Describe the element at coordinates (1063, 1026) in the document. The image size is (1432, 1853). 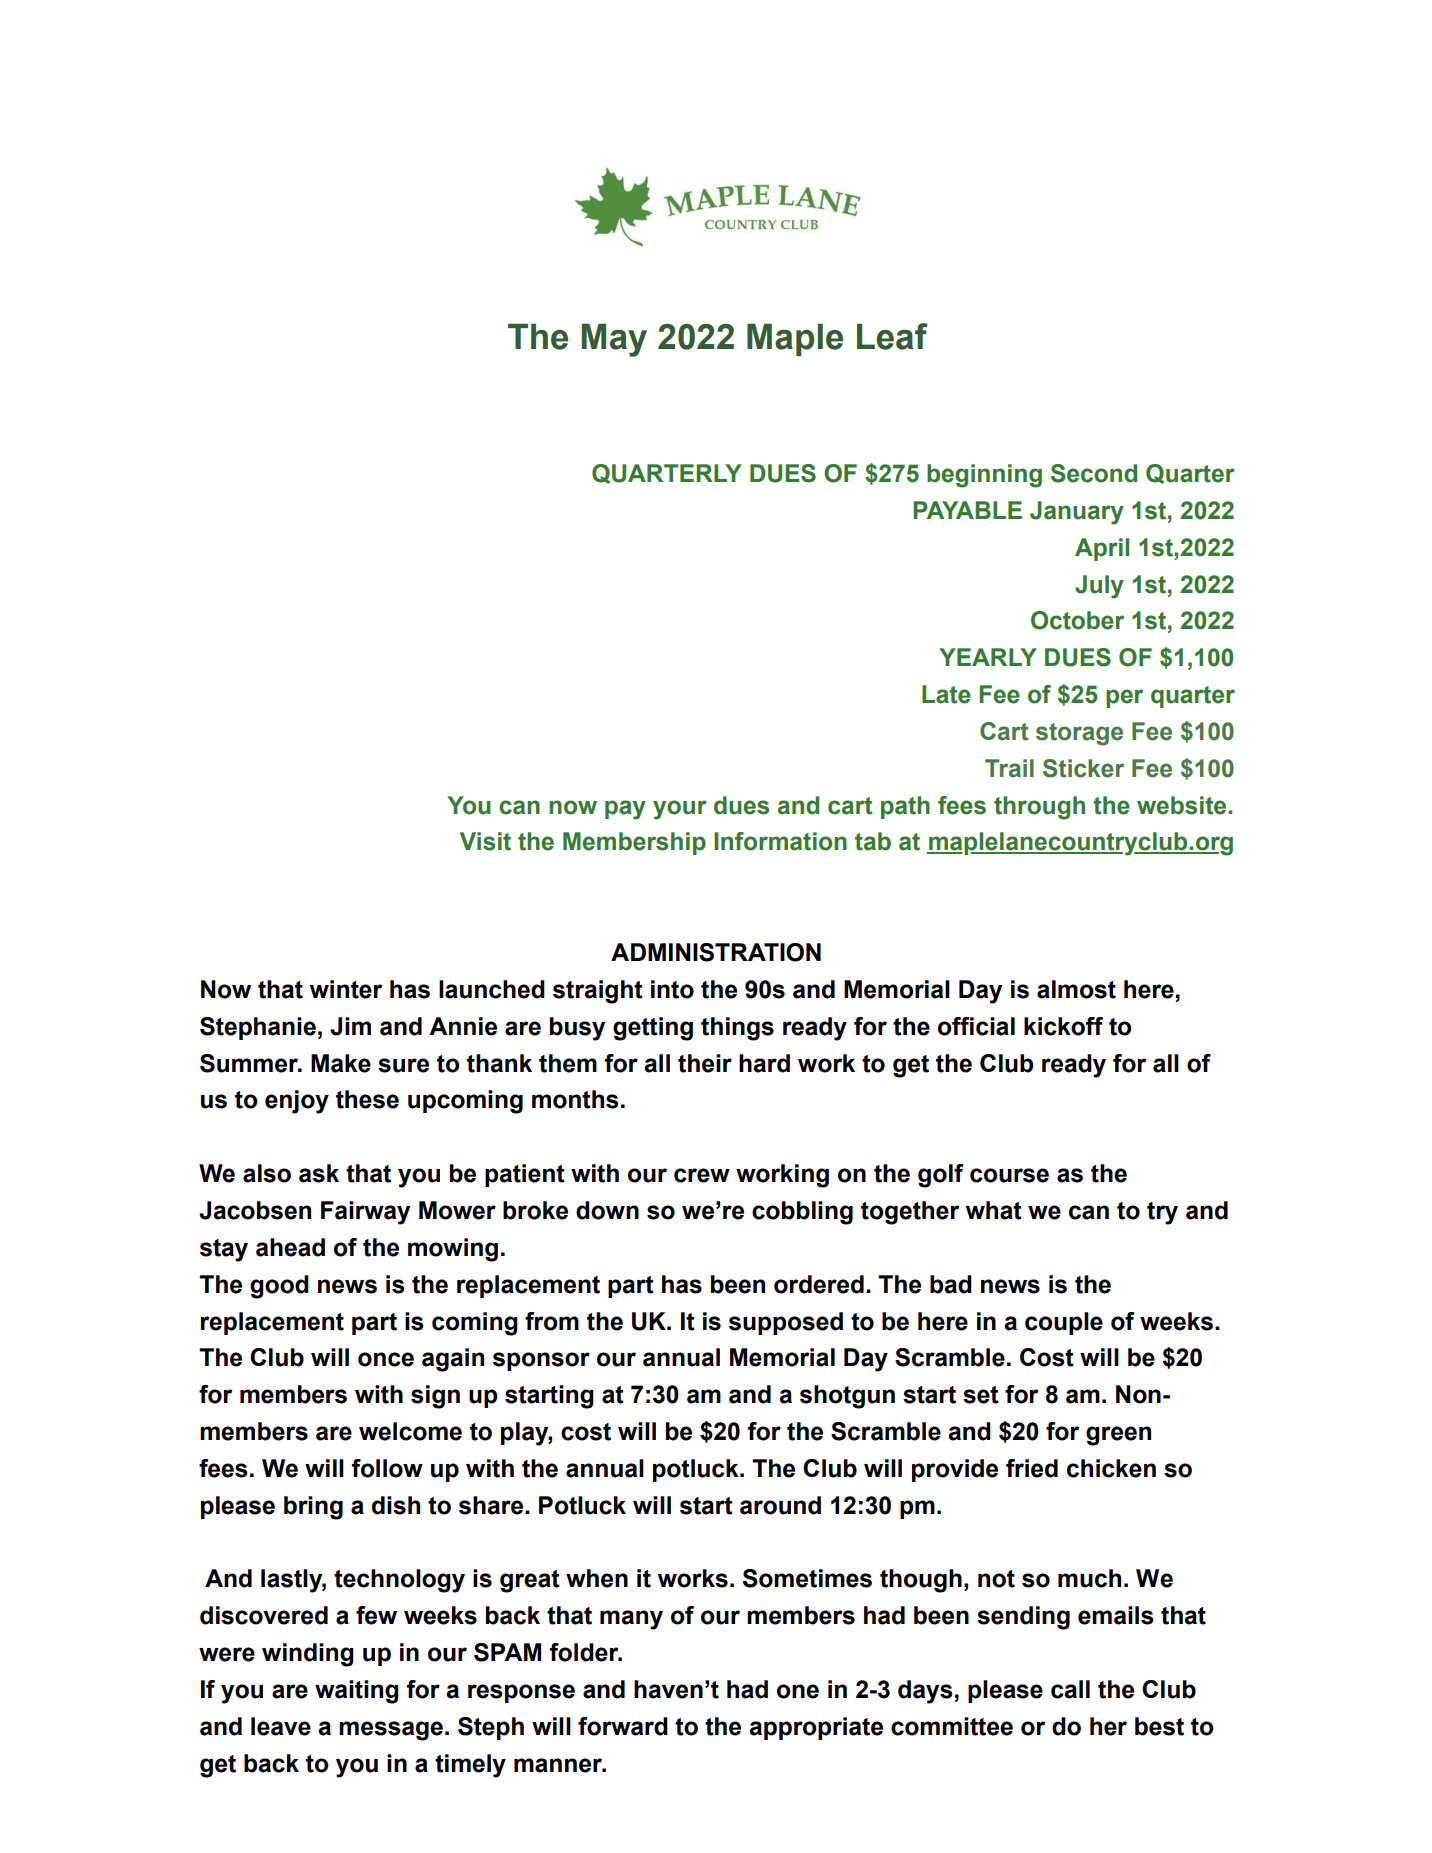
I see `kickoff` at that location.
